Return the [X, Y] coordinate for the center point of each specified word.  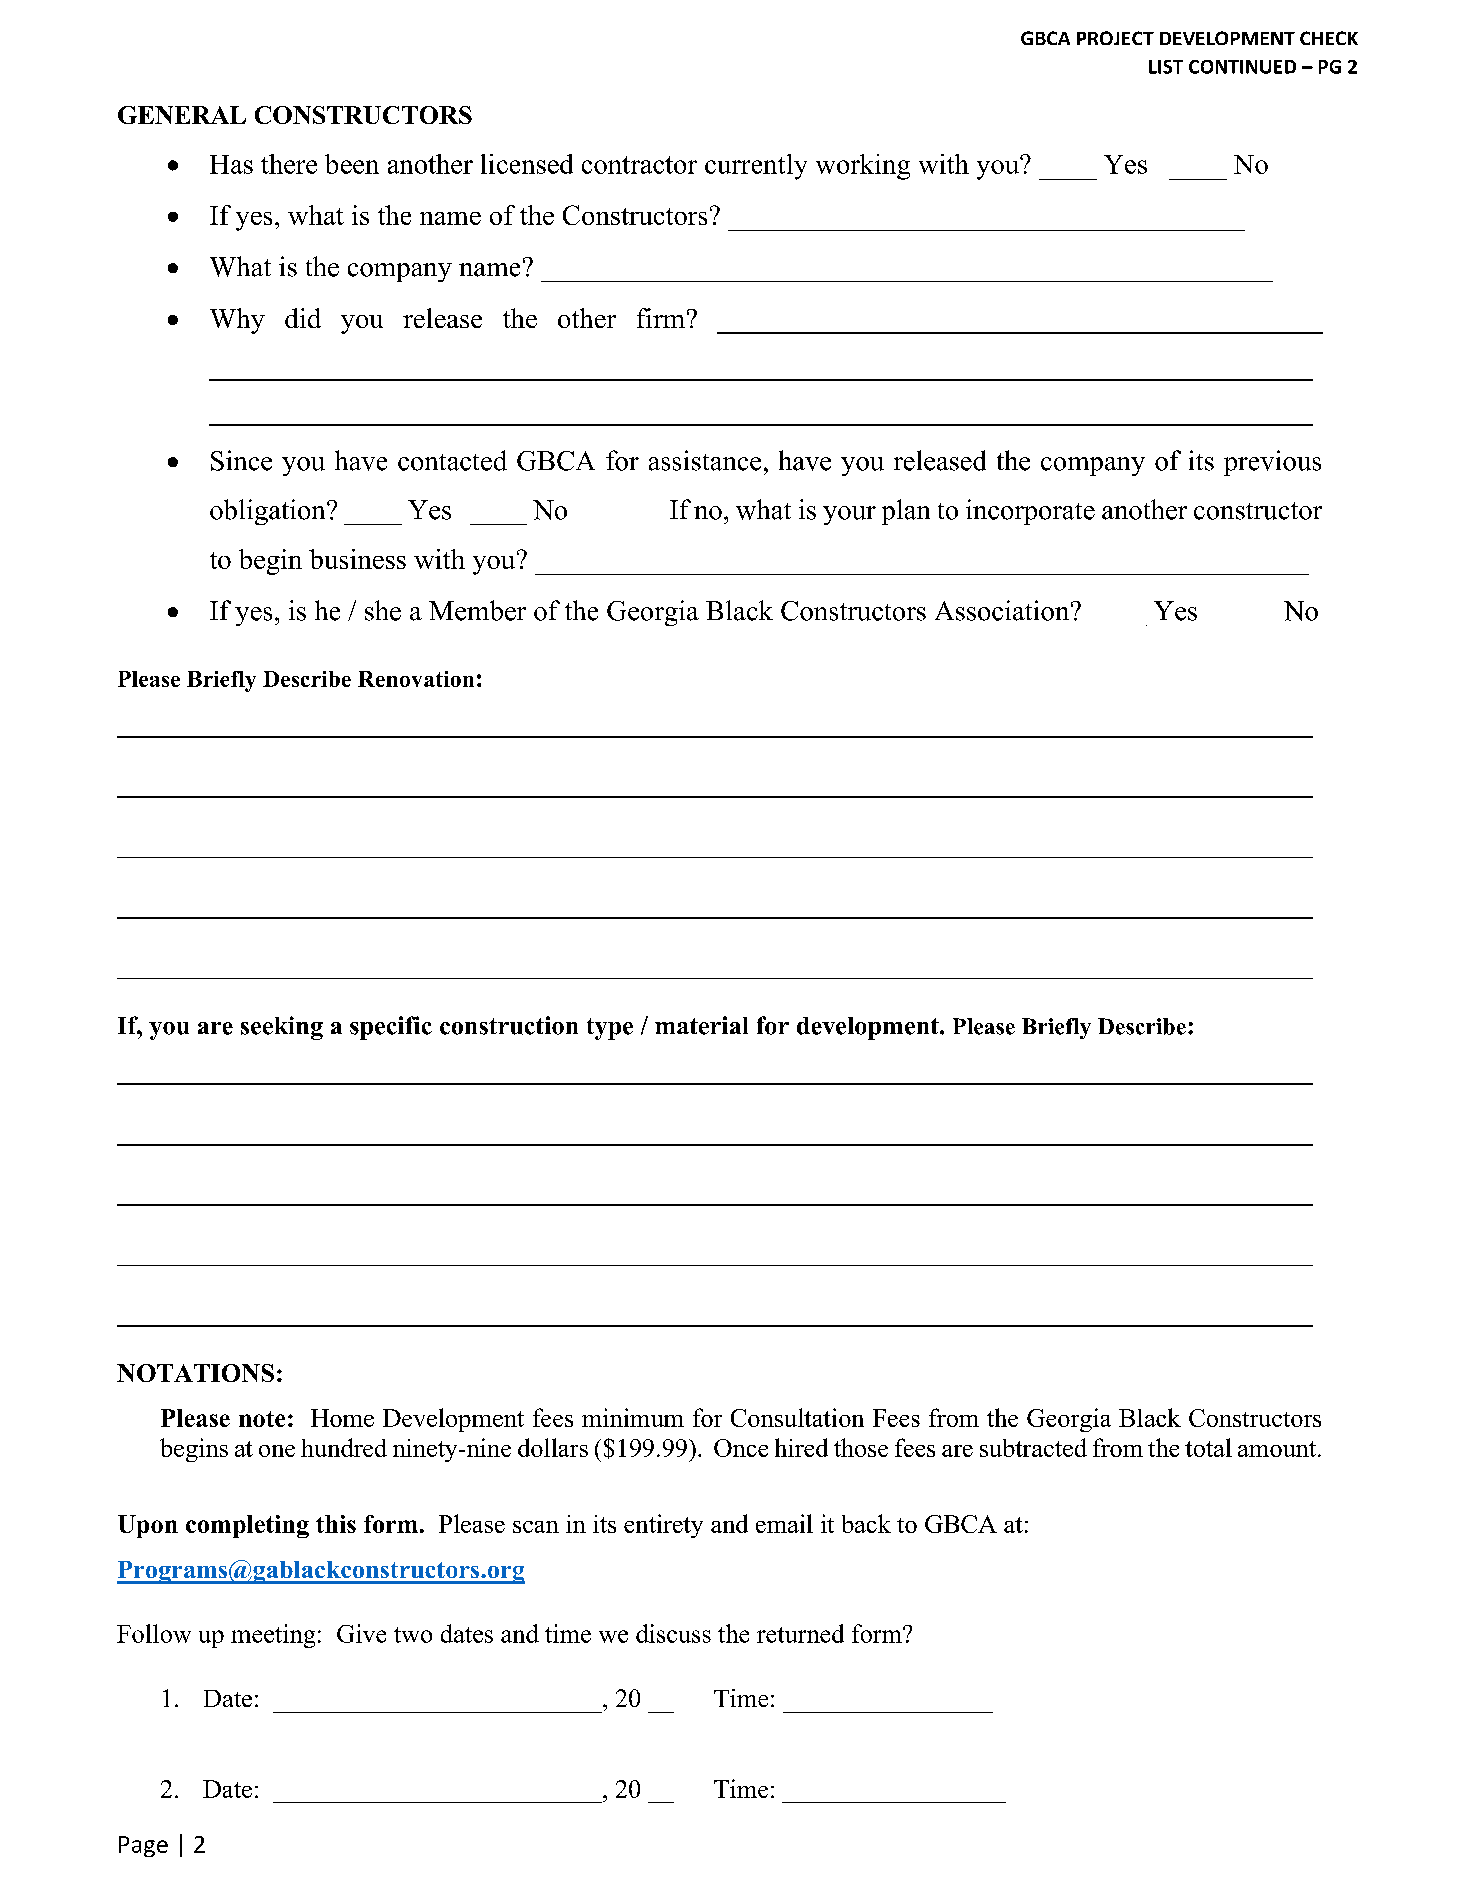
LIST [1166, 67]
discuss [673, 1633]
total [1208, 1447]
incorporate [1030, 512]
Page [143, 1846]
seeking [282, 1028]
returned [800, 1633]
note [262, 1419]
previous [1272, 463]
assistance [705, 460]
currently [756, 167]
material [701, 1025]
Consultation [797, 1417]
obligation [269, 512]
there [289, 164]
